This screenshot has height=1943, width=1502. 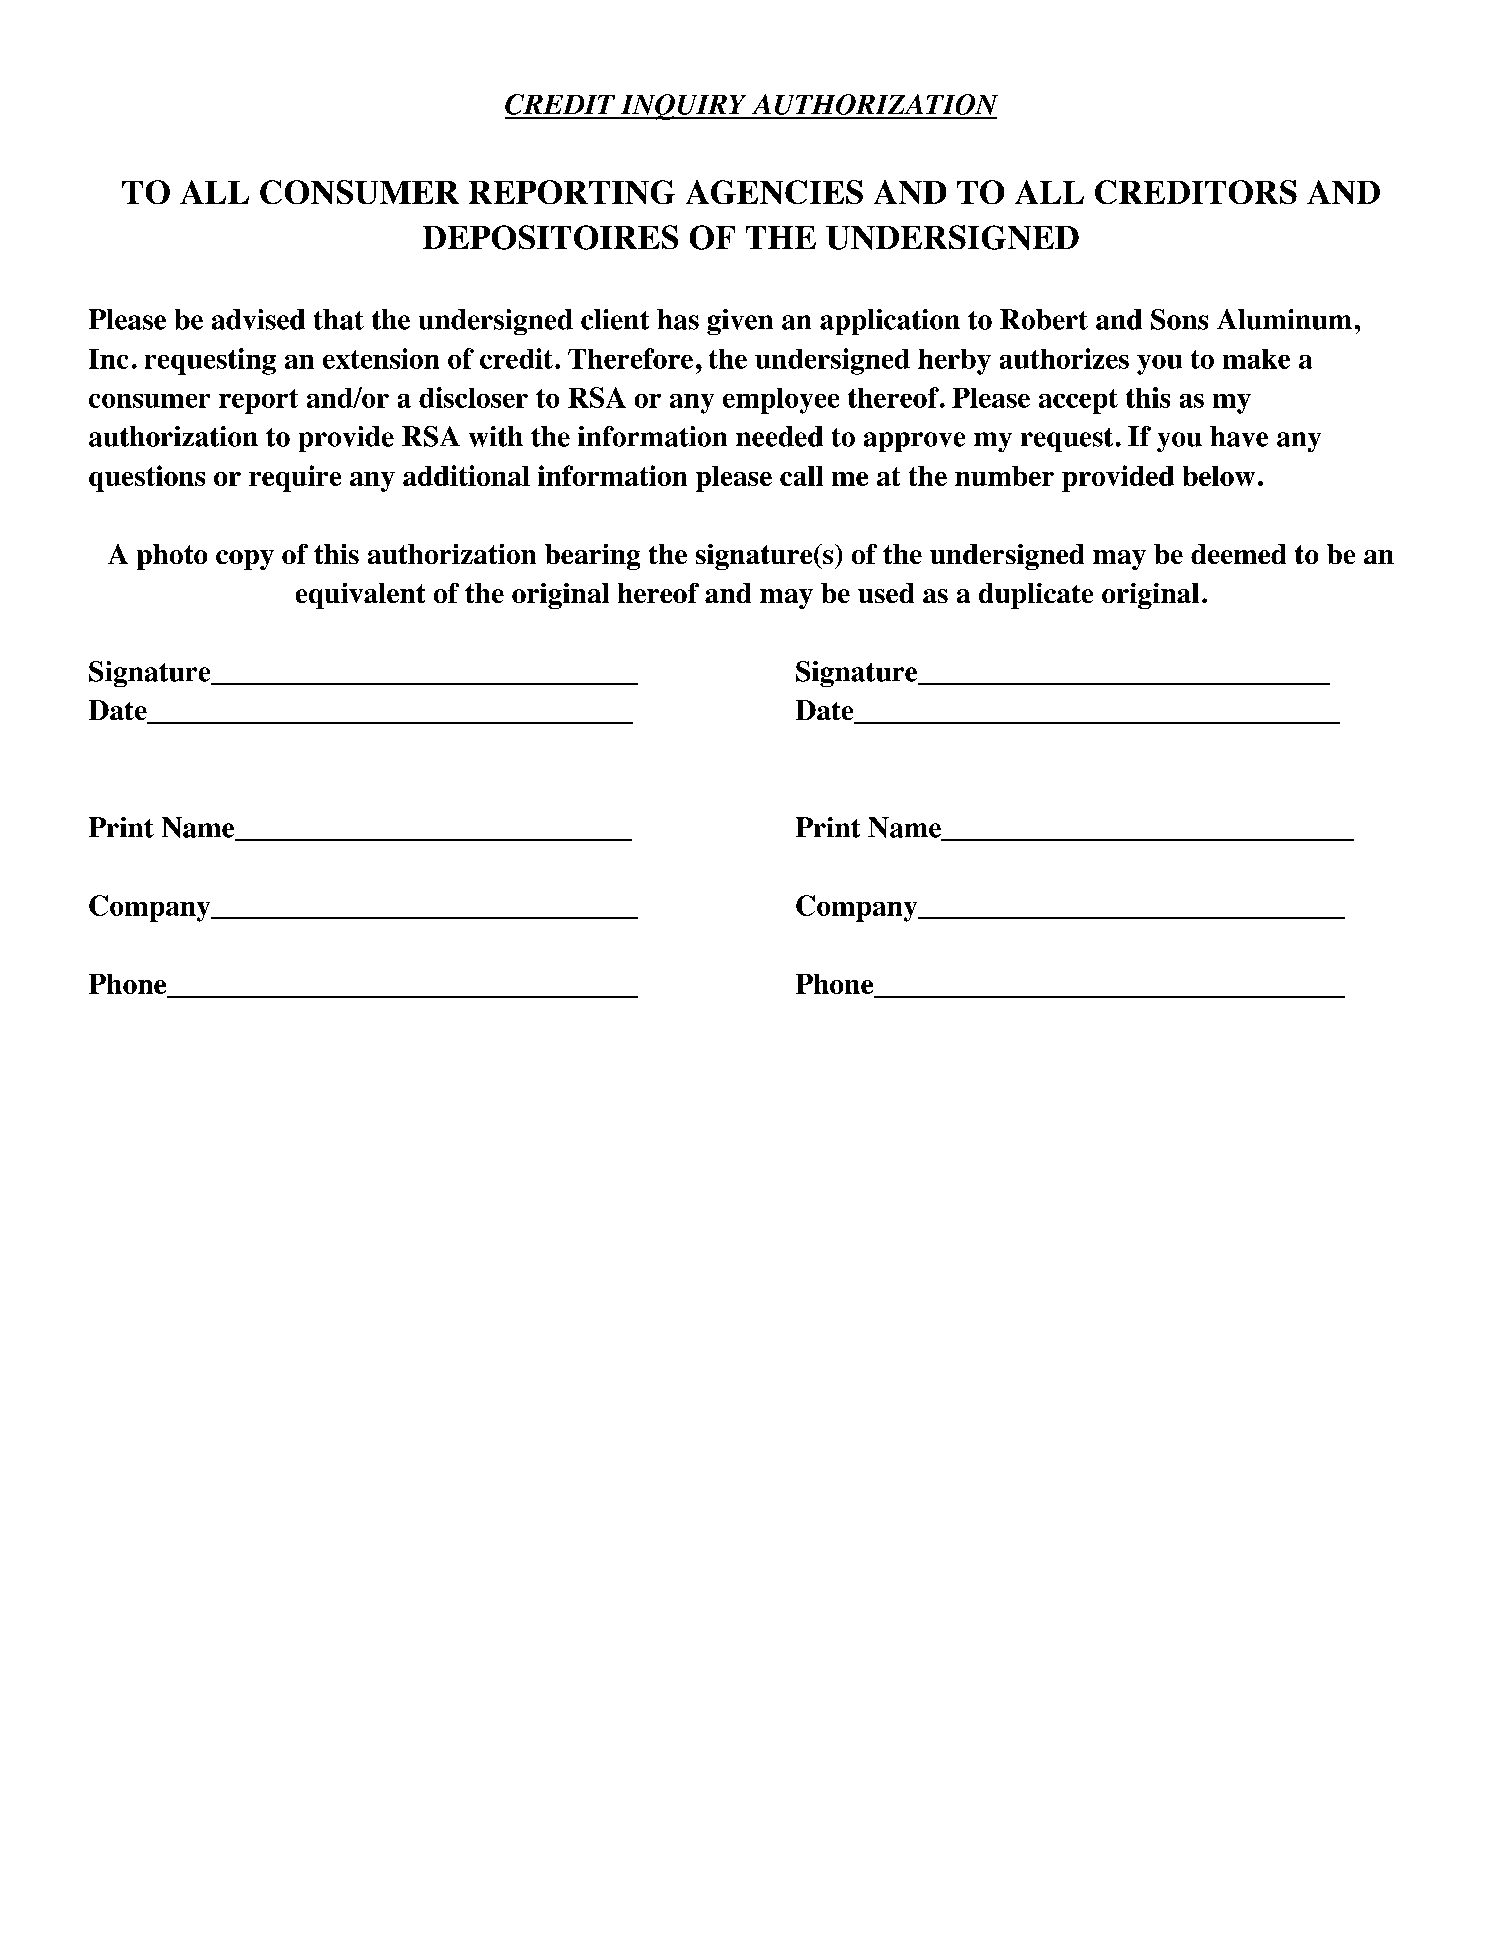 What do you see at coordinates (258, 319) in the screenshot?
I see `advised` at bounding box center [258, 319].
